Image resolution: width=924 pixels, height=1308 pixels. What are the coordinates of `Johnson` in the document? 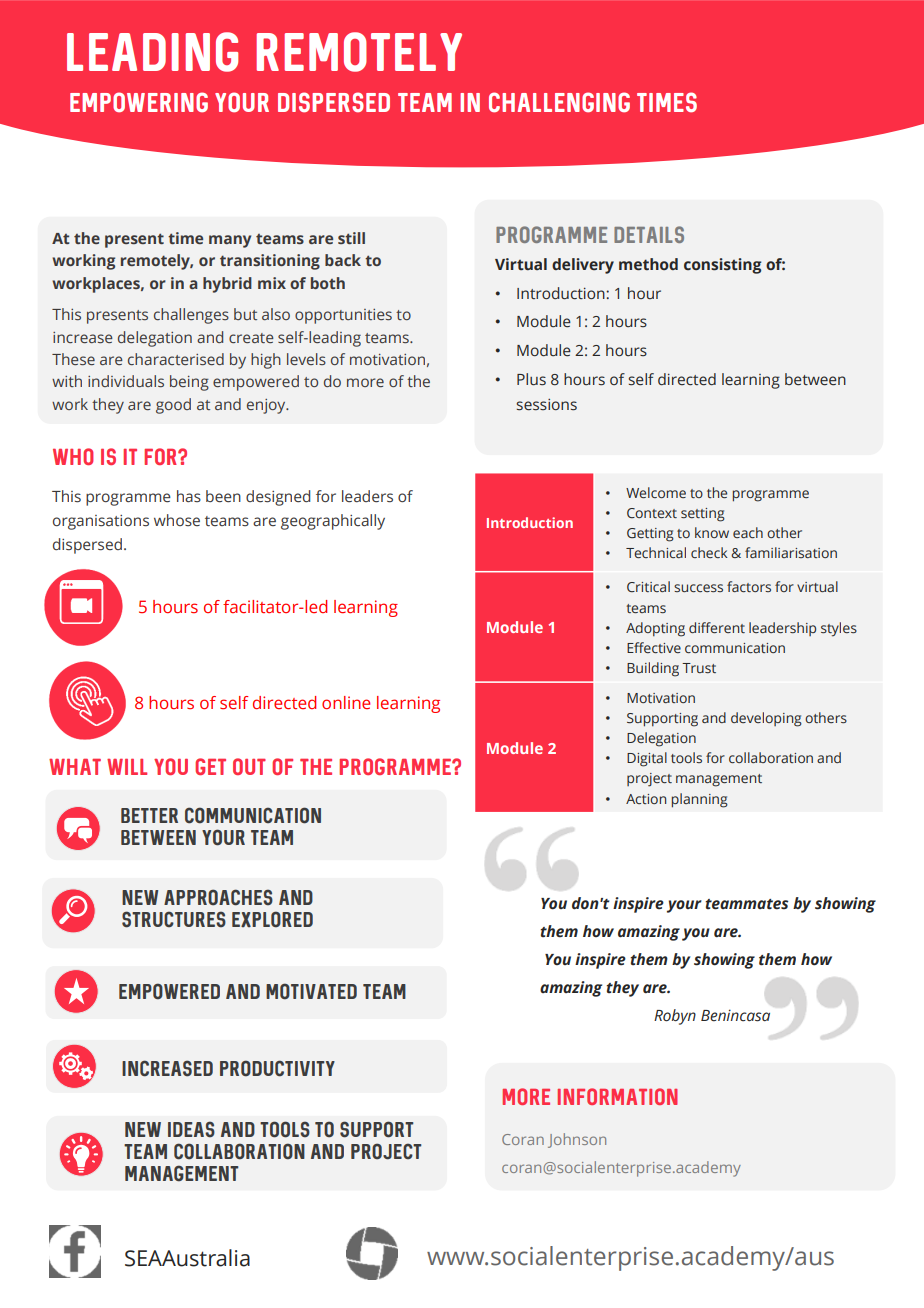 It's located at (577, 1140).
